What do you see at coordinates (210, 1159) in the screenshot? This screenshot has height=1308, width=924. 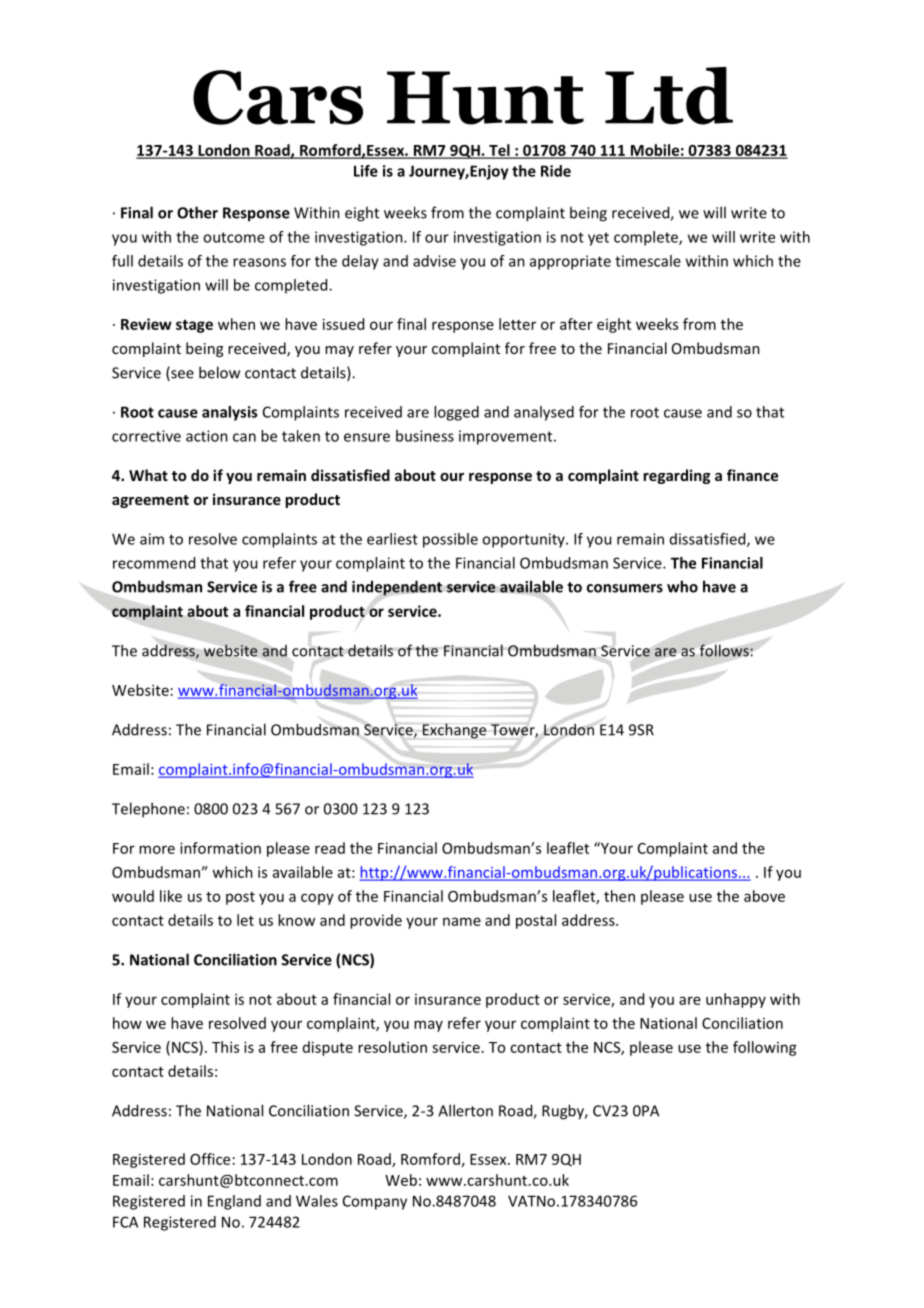 I see `Office` at bounding box center [210, 1159].
